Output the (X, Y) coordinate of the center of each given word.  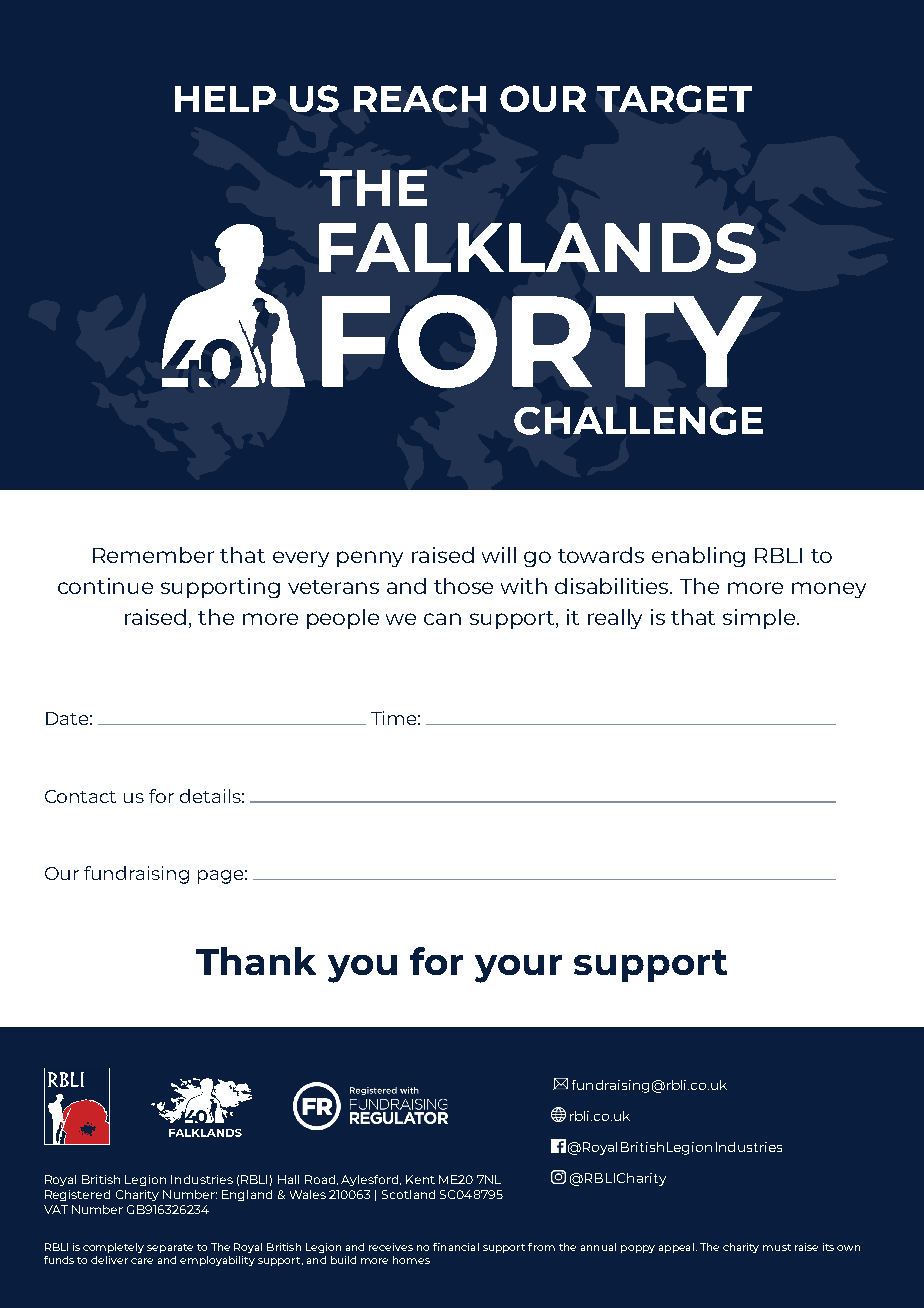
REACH (420, 98)
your (518, 969)
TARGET (674, 98)
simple (760, 619)
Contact (80, 796)
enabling (698, 557)
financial (456, 1247)
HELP (225, 99)
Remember (153, 555)
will (499, 555)
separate (170, 1248)
